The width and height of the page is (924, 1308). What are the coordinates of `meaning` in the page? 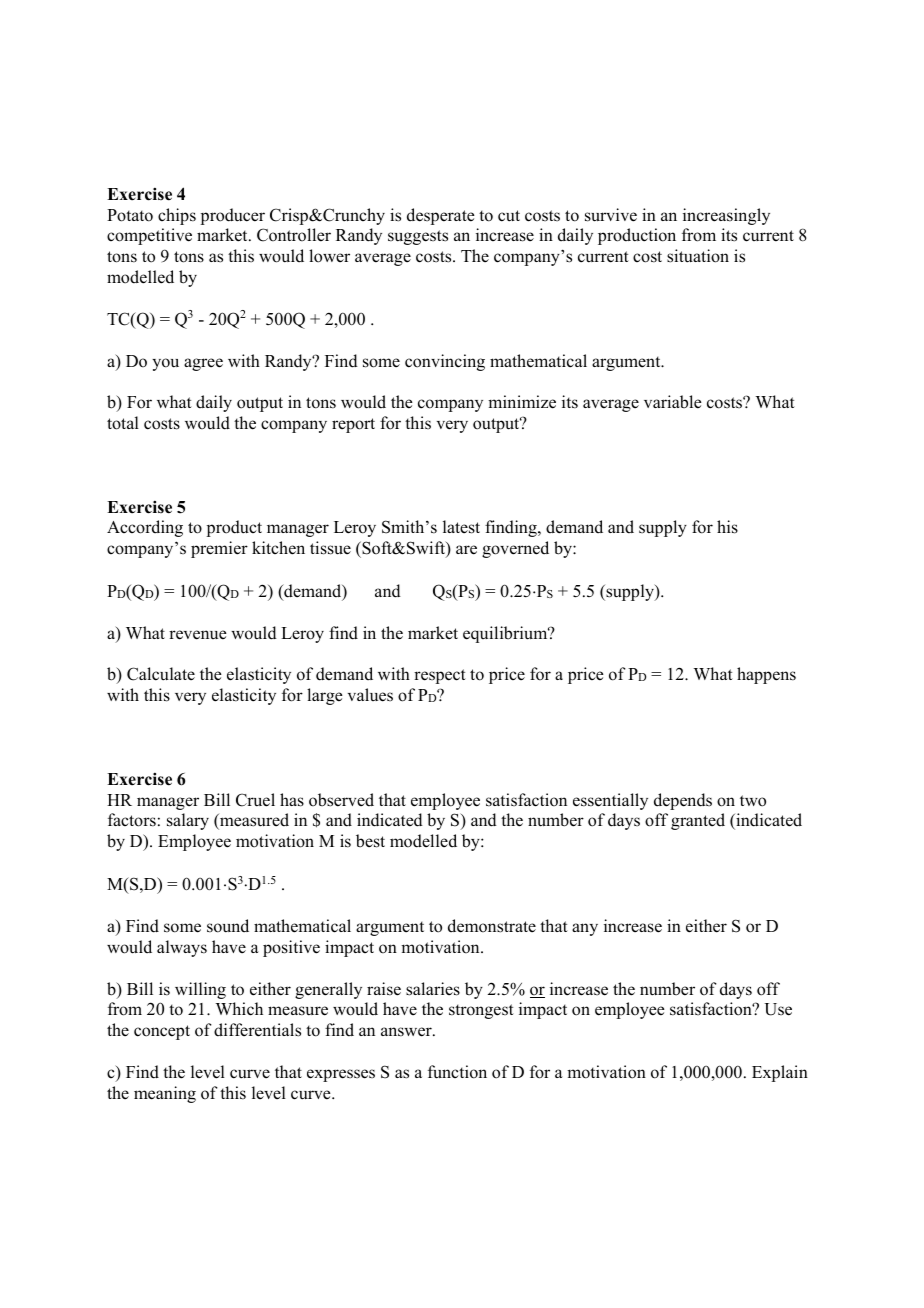 It's located at (165, 1094).
